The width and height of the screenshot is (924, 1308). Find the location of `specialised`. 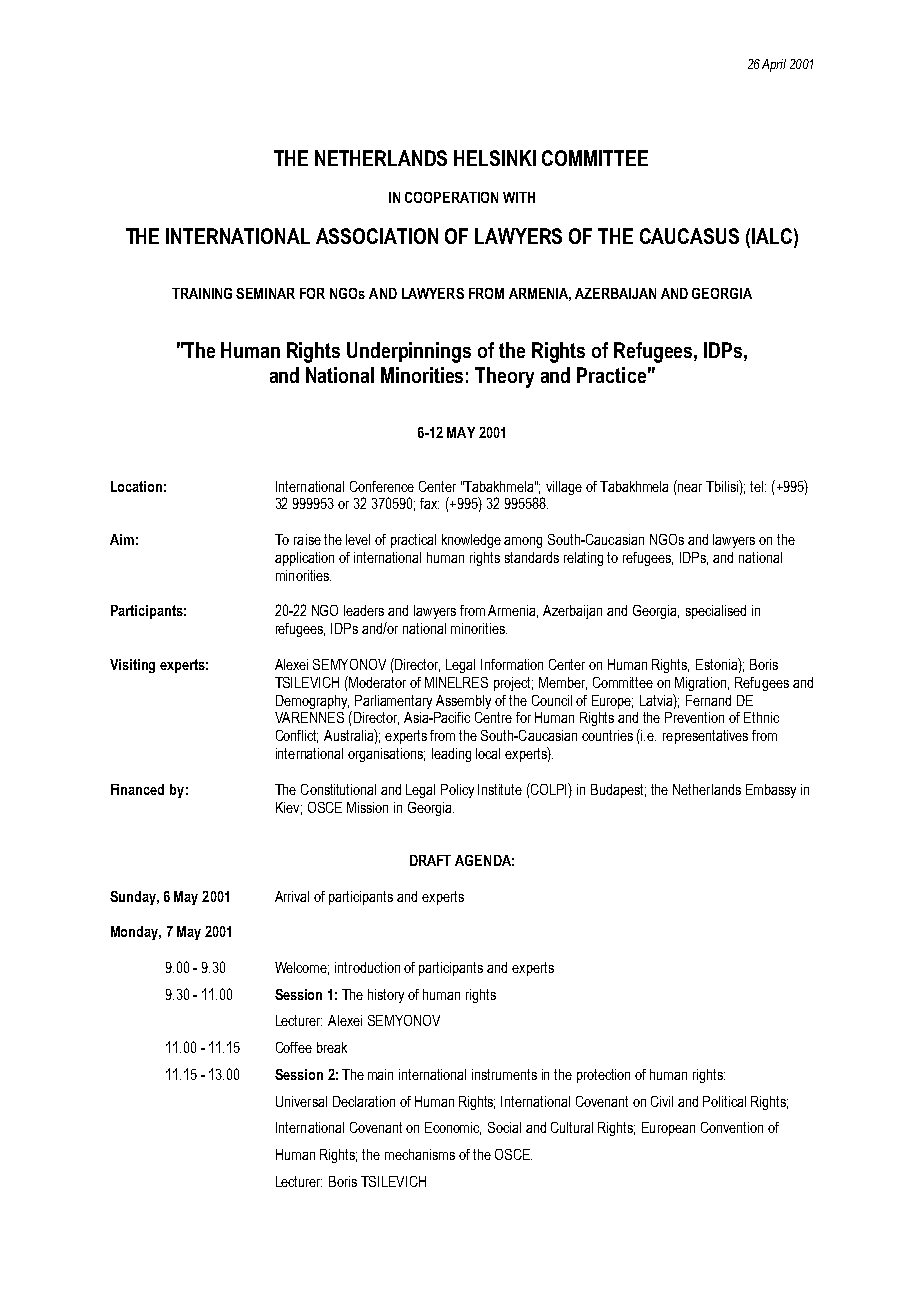

specialised is located at coordinates (716, 612).
